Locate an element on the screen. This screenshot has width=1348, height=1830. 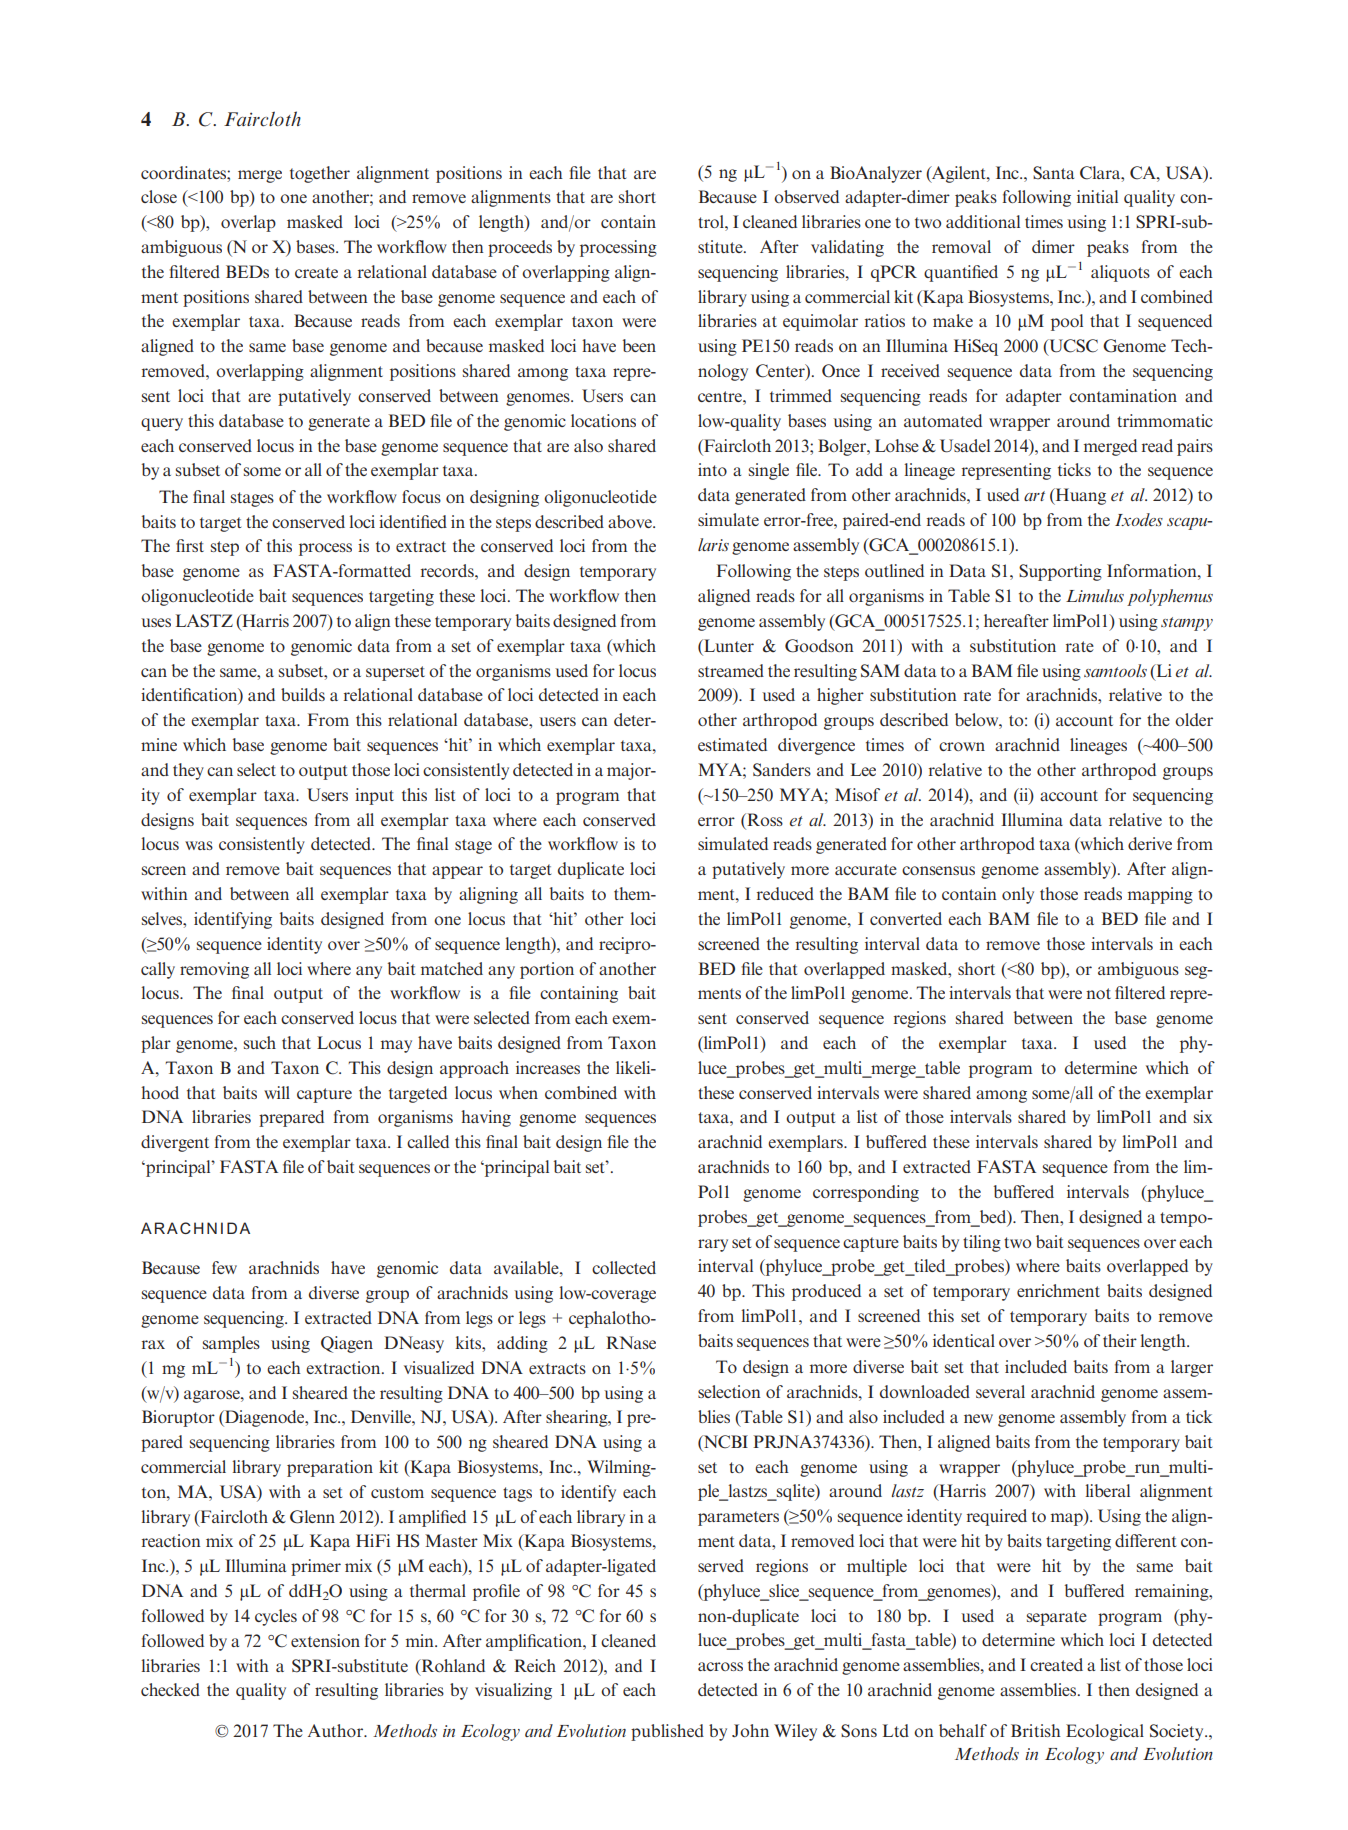
their is located at coordinates (1120, 1340).
